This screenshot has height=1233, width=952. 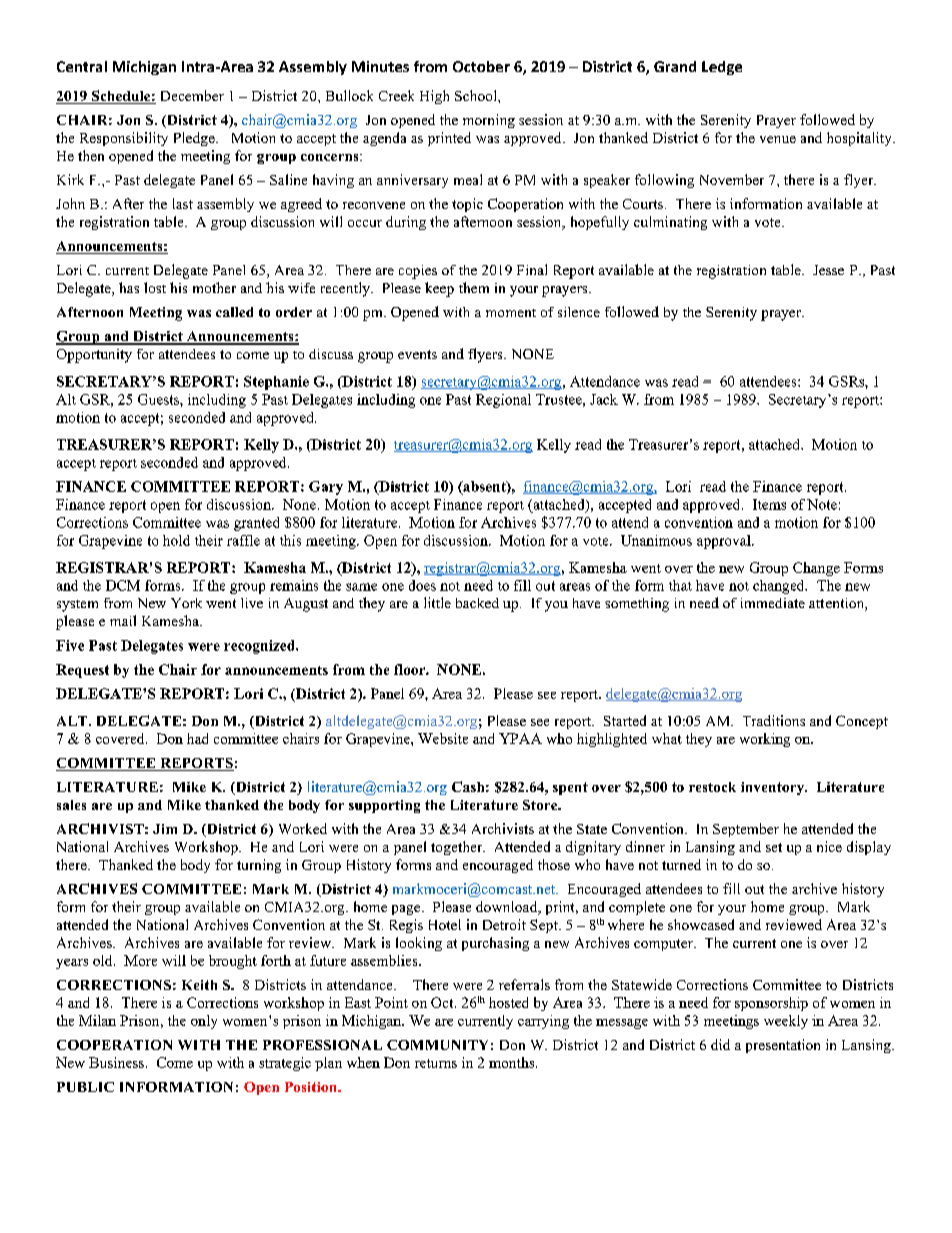 I want to click on December, so click(x=192, y=95).
